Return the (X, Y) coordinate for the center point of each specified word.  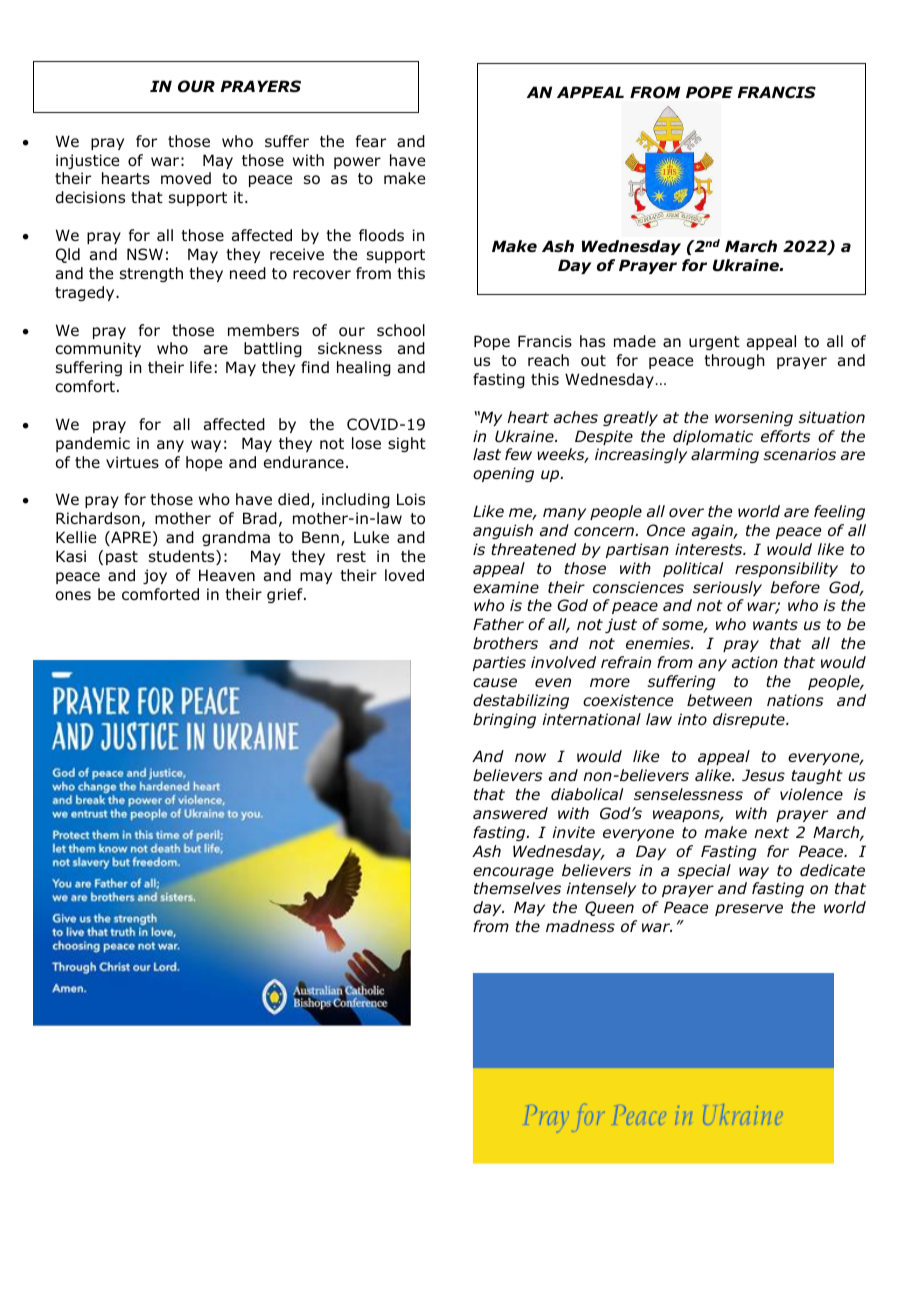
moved (186, 178)
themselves (517, 888)
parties (499, 663)
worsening (754, 418)
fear (371, 141)
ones (73, 596)
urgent (714, 343)
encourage (513, 873)
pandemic (93, 444)
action (755, 662)
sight (407, 444)
